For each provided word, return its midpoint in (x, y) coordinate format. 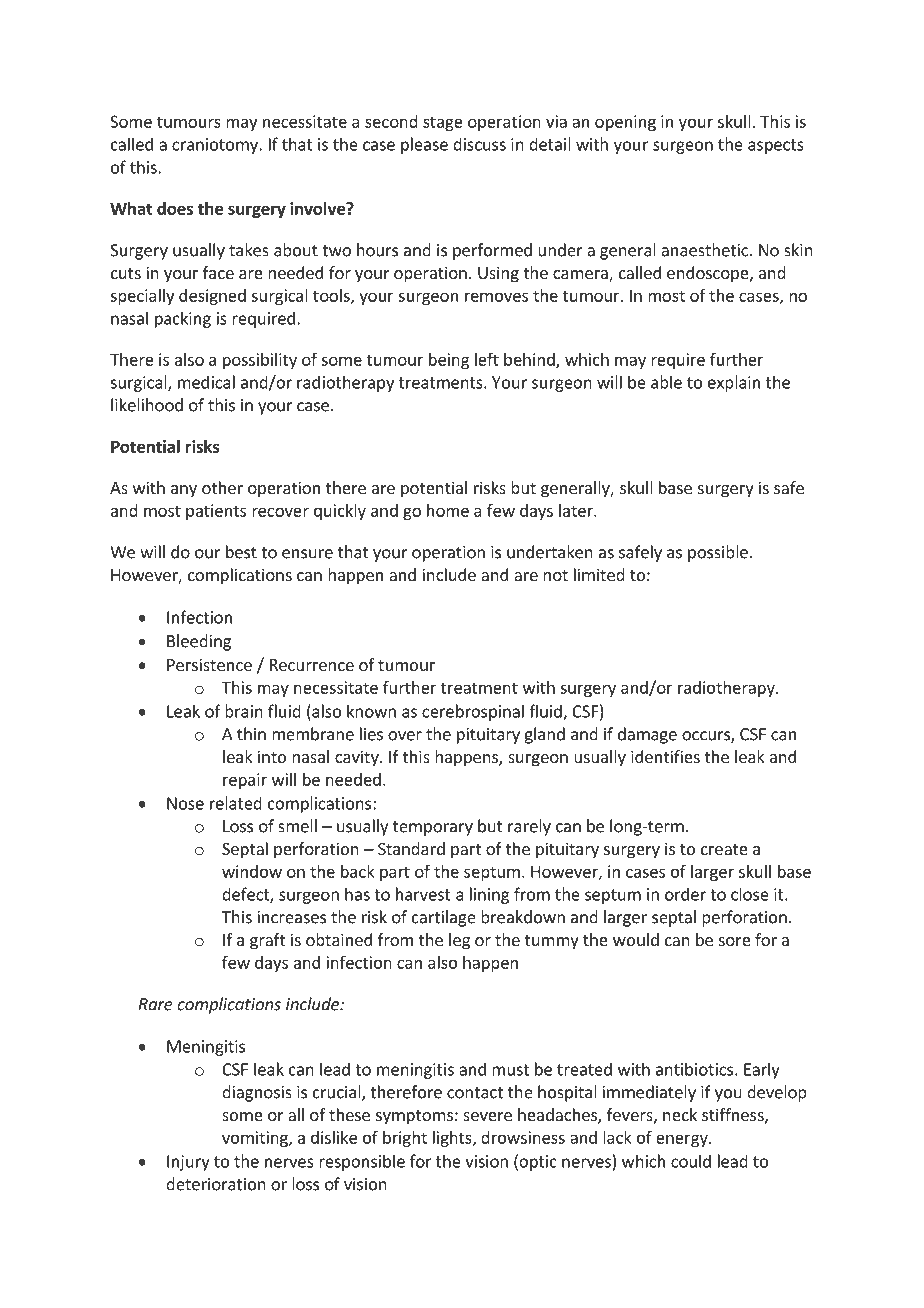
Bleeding (199, 642)
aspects (776, 146)
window (252, 871)
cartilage (444, 918)
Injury (188, 1163)
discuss (479, 144)
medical (206, 382)
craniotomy (216, 146)
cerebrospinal (473, 712)
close (750, 894)
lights (453, 1139)
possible (718, 553)
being (449, 361)
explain (734, 383)
